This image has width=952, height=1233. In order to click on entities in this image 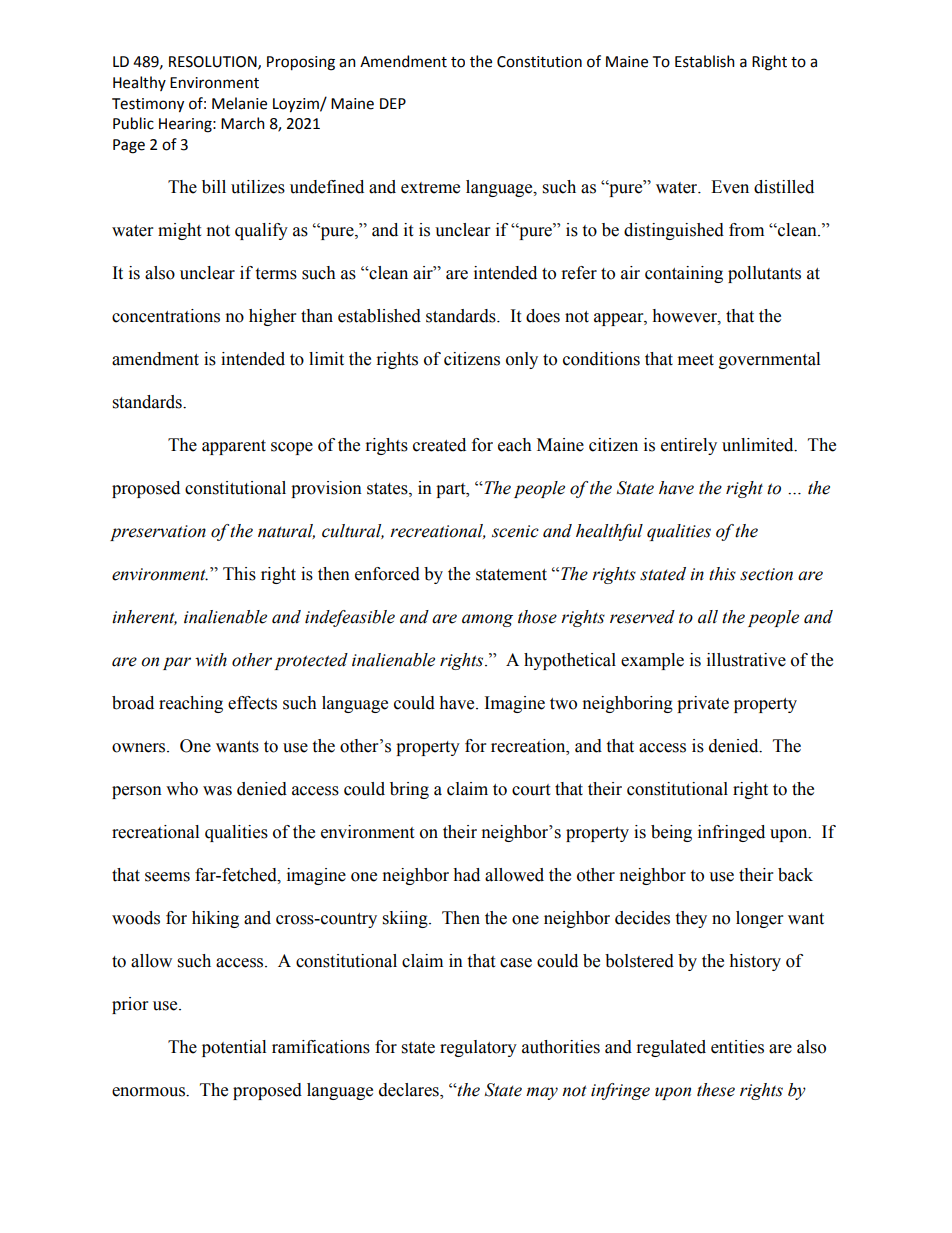, I will do `click(737, 1047)`.
